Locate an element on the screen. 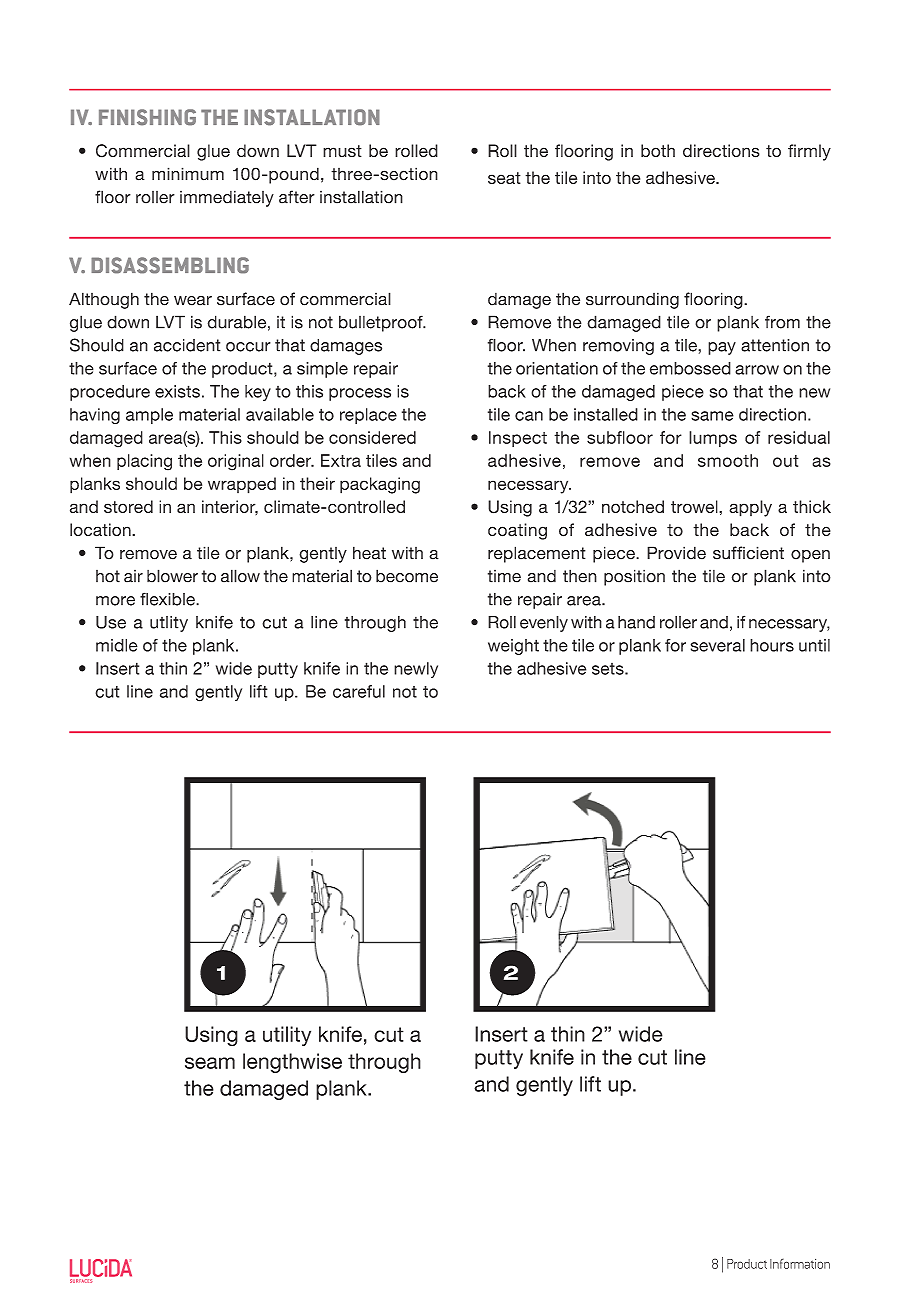 The width and height of the screenshot is (900, 1316). minimum is located at coordinates (188, 174).
